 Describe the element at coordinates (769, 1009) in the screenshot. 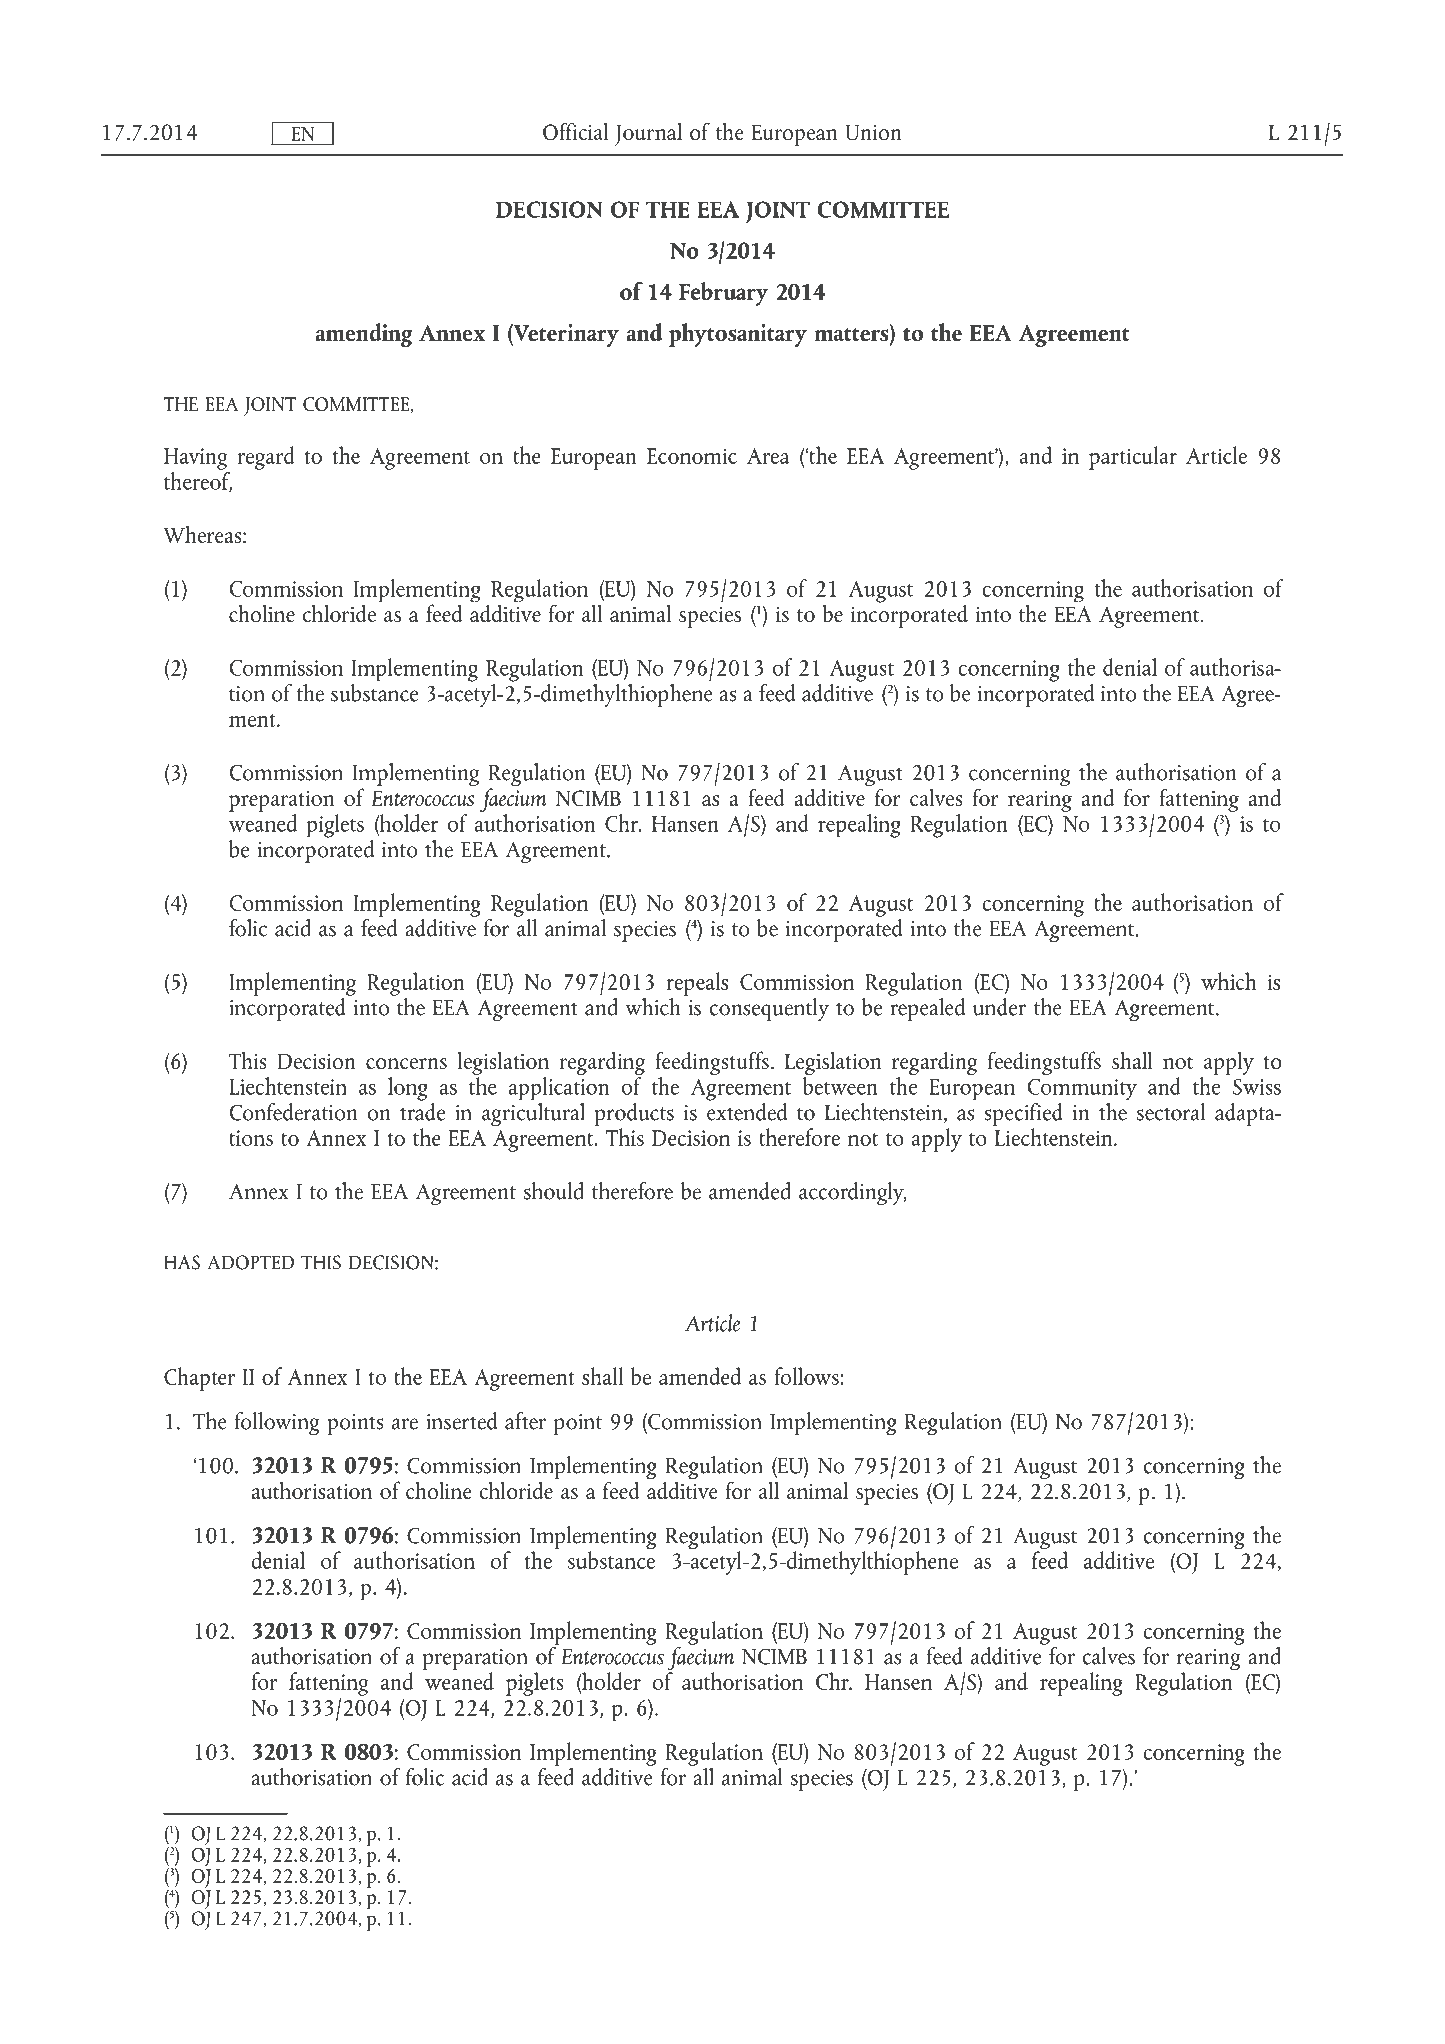

I see `consequently` at that location.
